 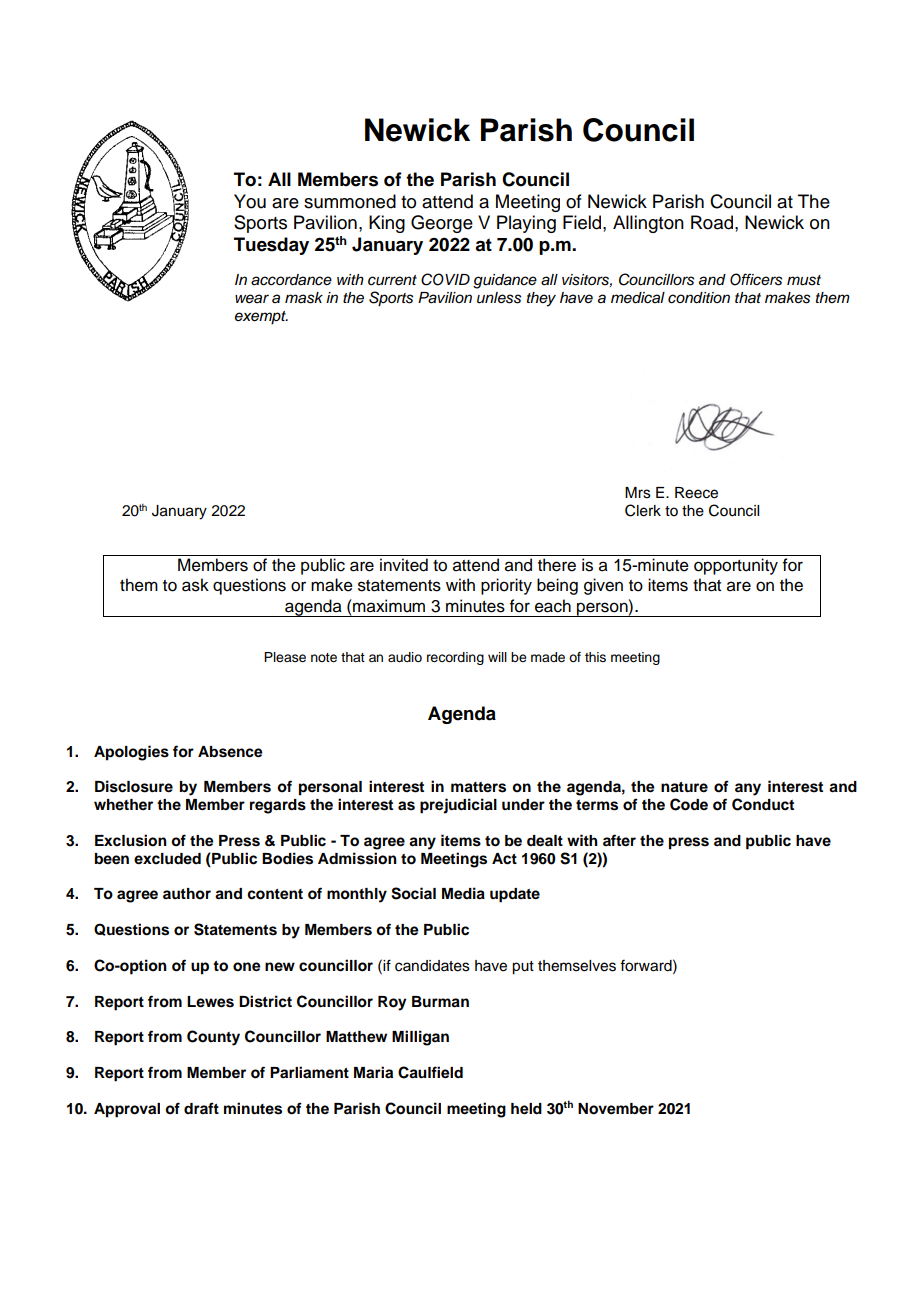 What do you see at coordinates (619, 840) in the document?
I see `after` at bounding box center [619, 840].
